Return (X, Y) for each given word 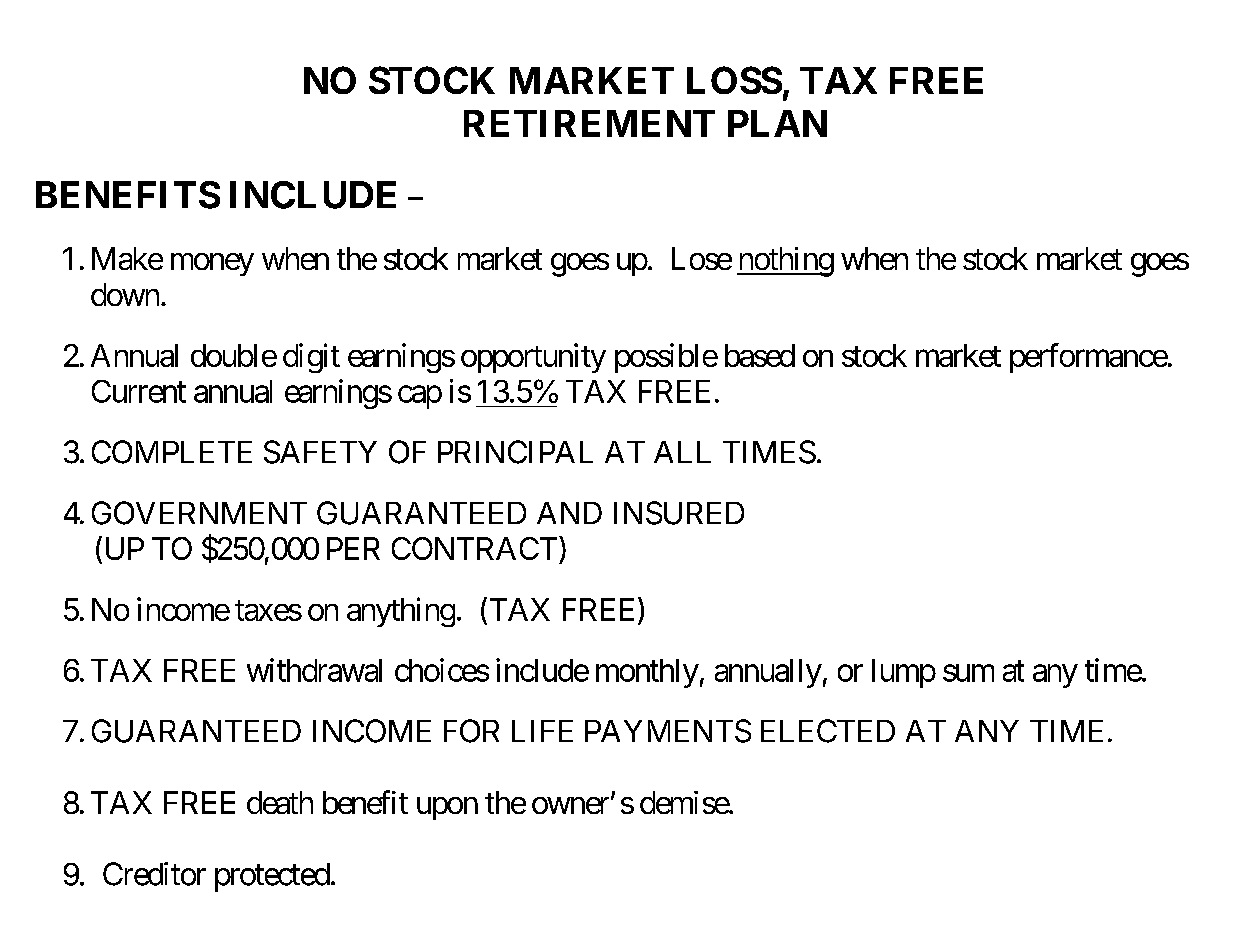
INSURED (679, 513)
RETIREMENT (589, 123)
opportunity (533, 358)
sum (968, 673)
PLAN (777, 123)
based (760, 355)
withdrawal (314, 670)
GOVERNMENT (199, 513)
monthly (647, 673)
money (212, 264)
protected (272, 877)
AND (569, 513)
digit (311, 358)
